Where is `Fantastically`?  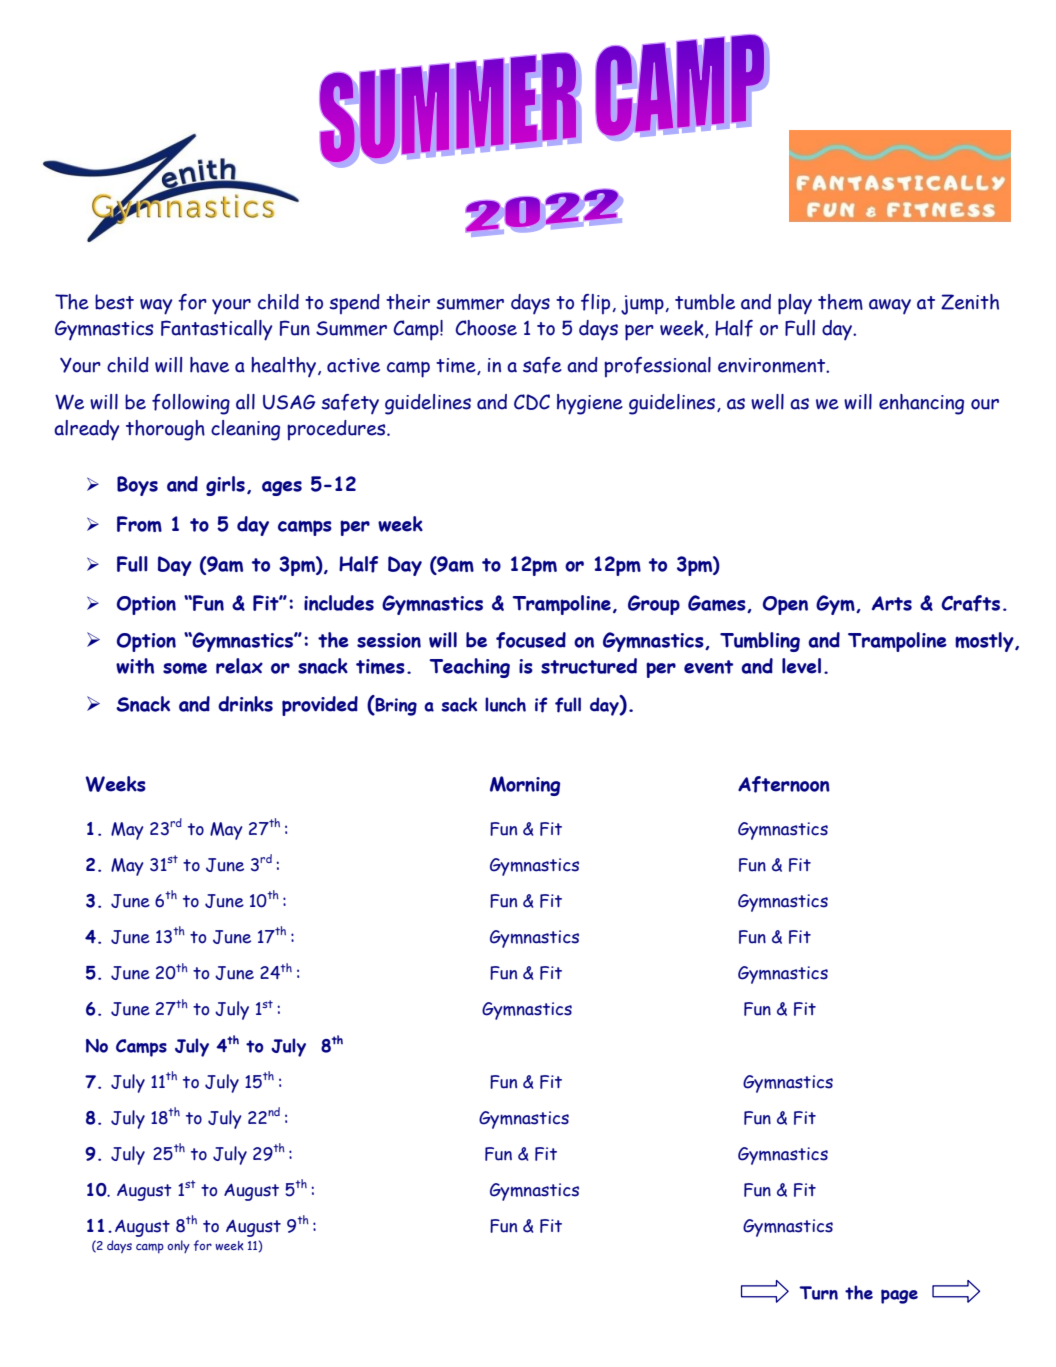 Fantastically is located at coordinates (217, 330).
